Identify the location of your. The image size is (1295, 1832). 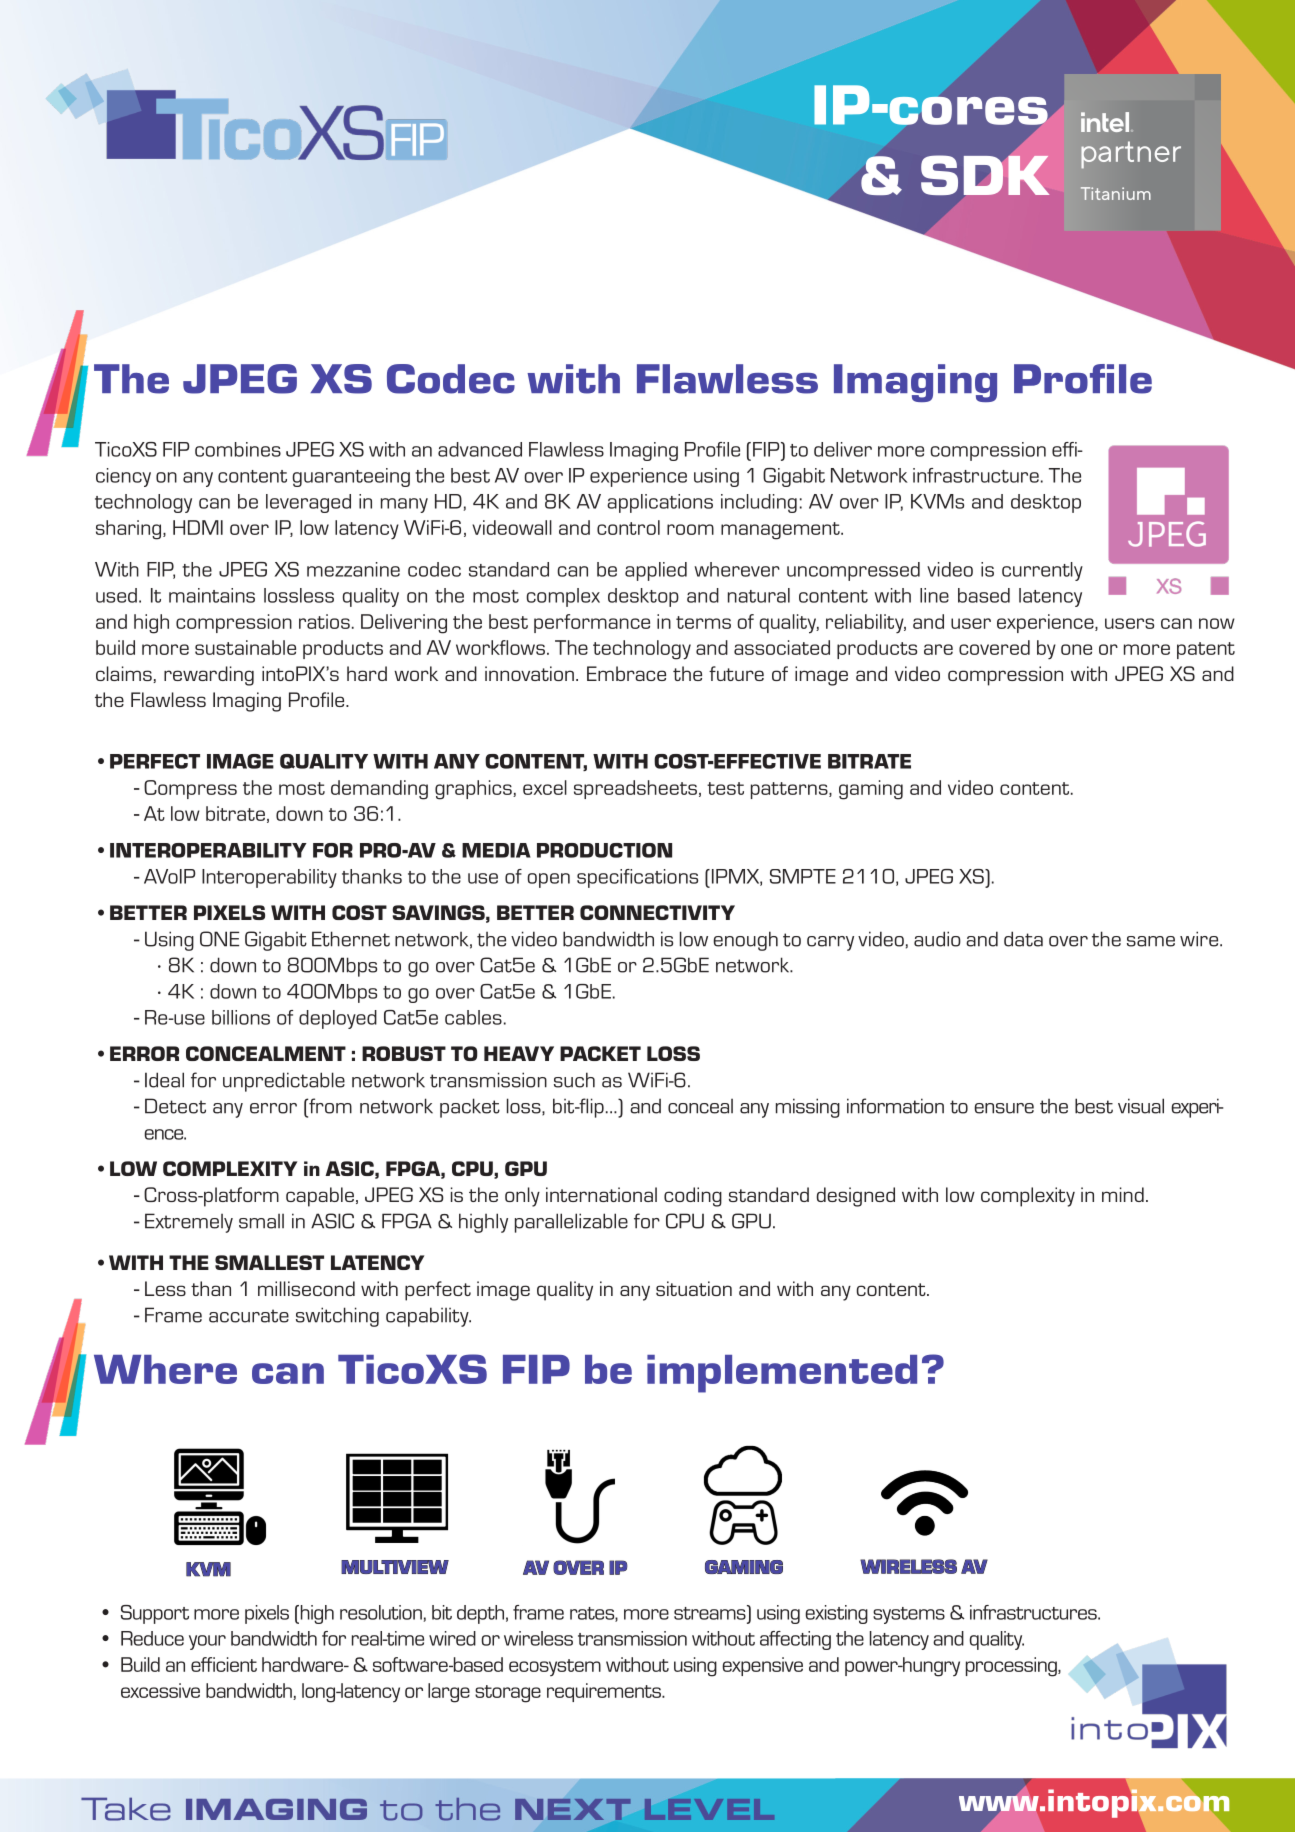
(207, 1642).
